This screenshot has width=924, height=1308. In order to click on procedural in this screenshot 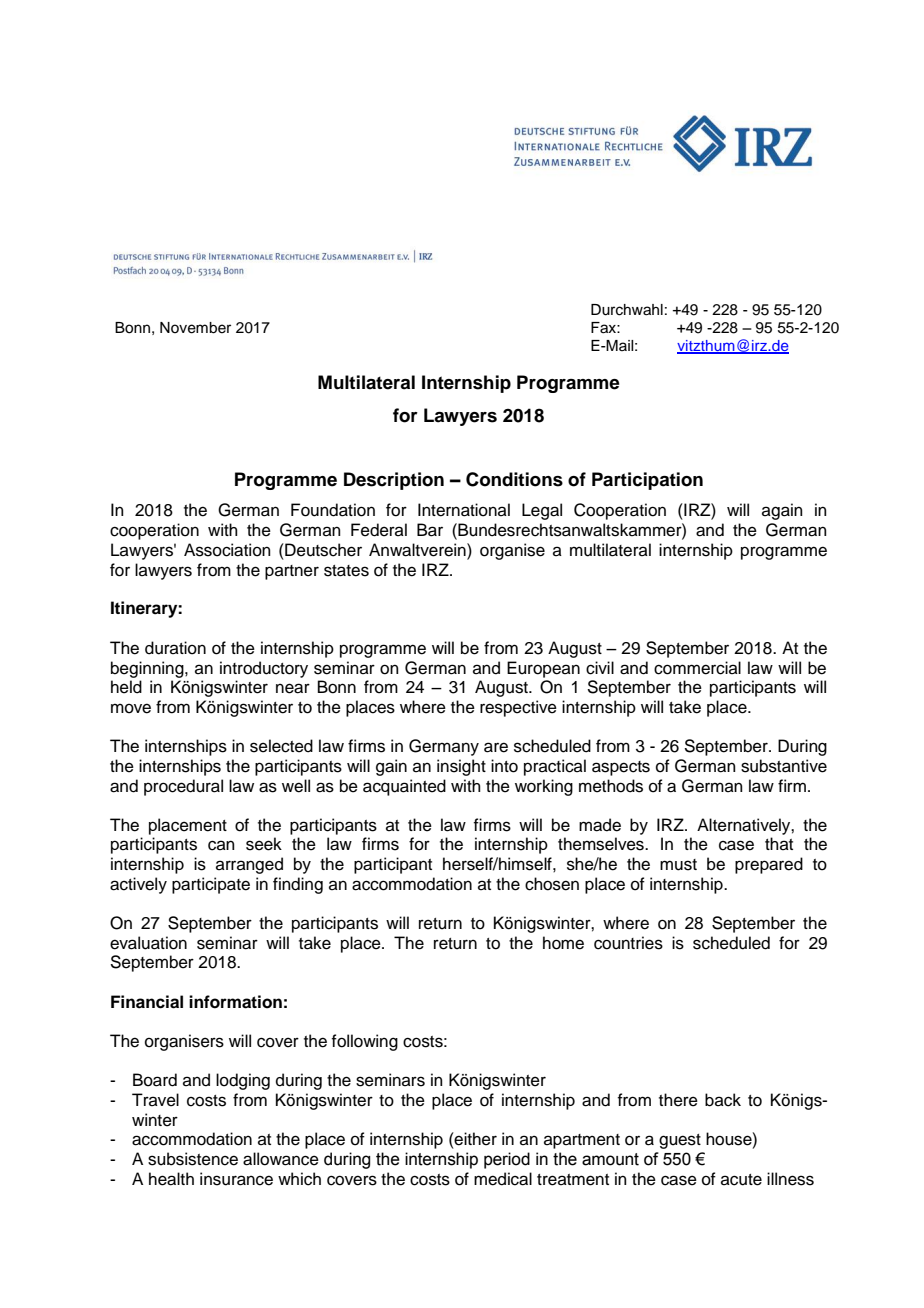, I will do `click(183, 787)`.
